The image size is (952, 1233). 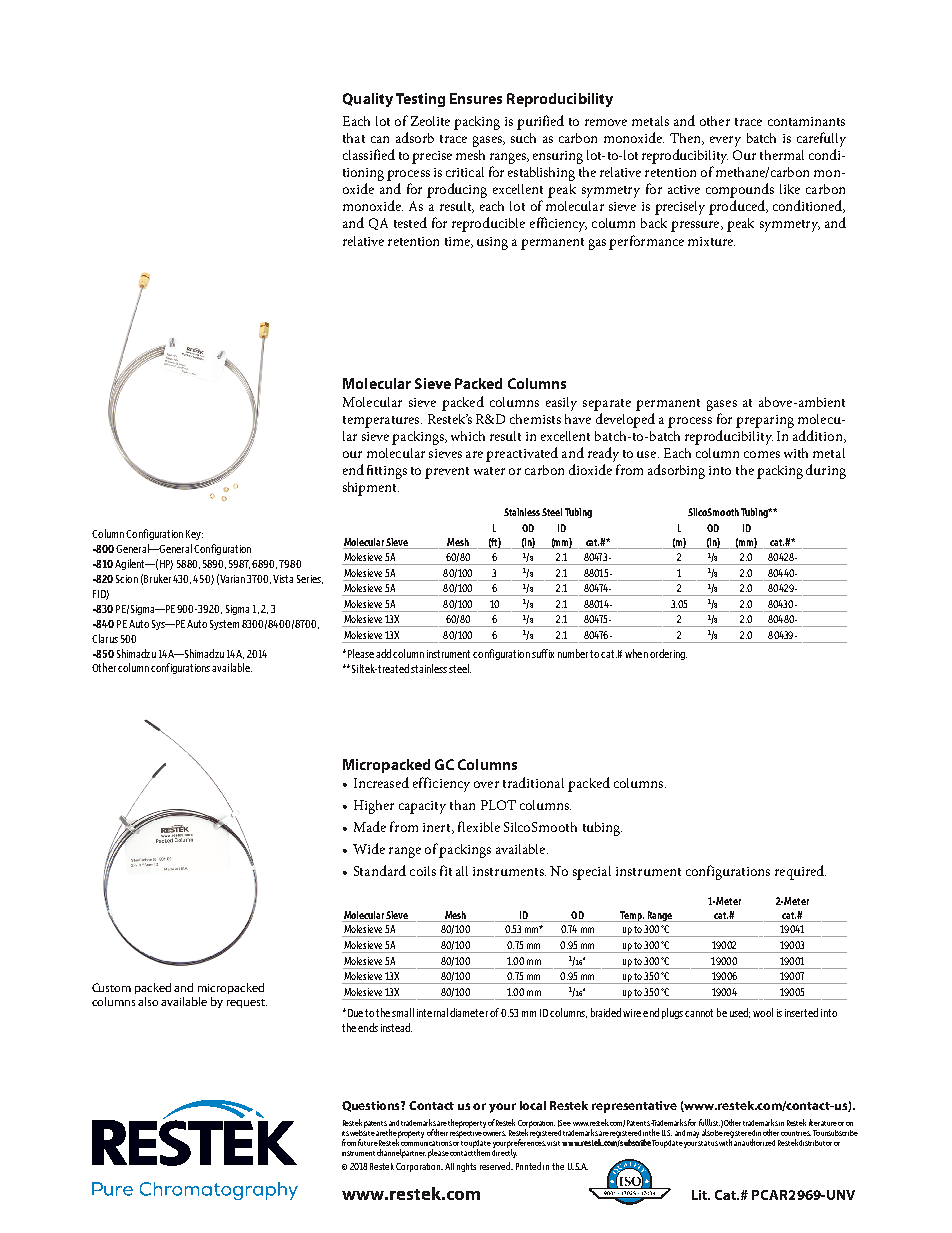 What do you see at coordinates (725, 141) in the document?
I see `every` at bounding box center [725, 141].
